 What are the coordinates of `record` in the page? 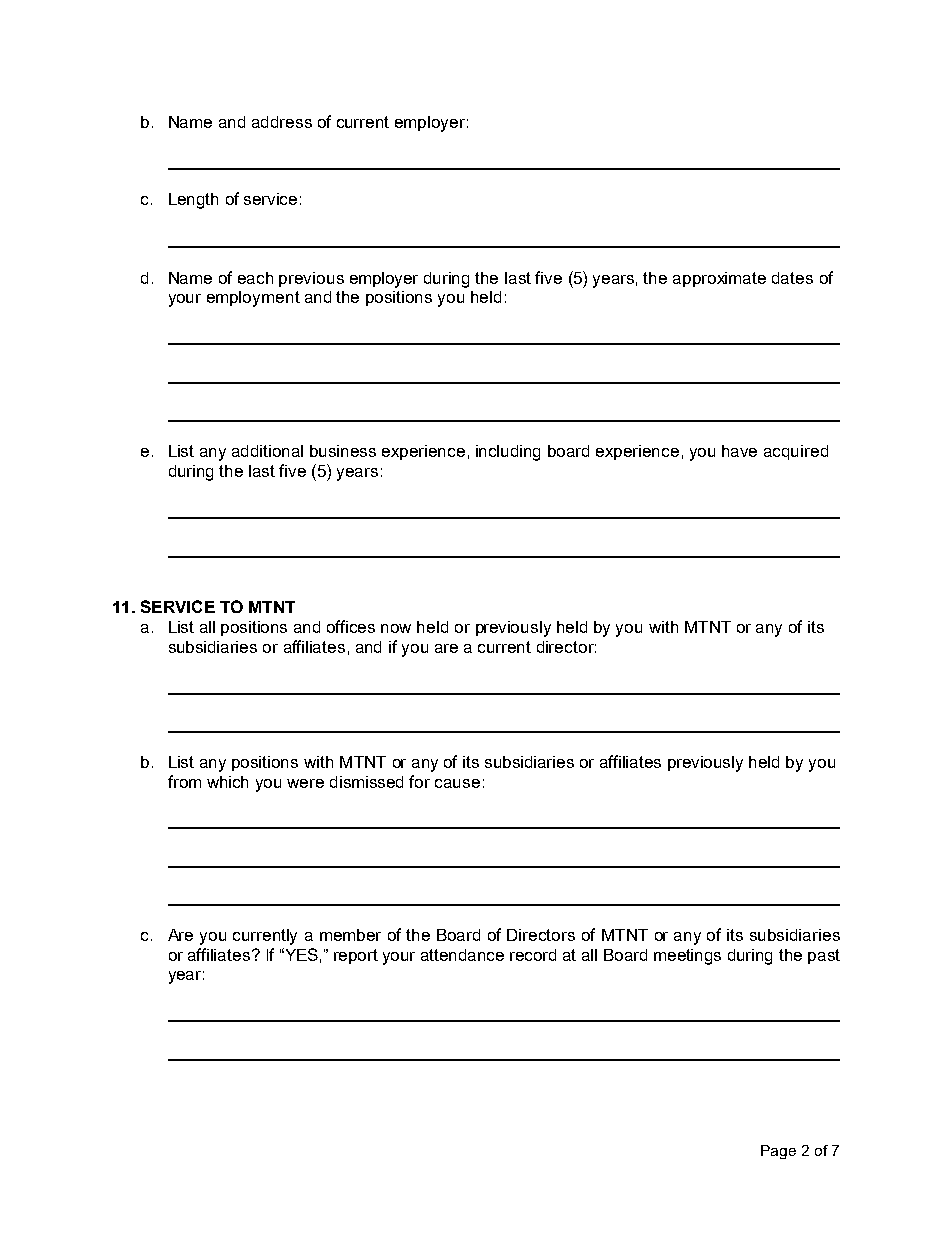 It's located at (533, 955).
